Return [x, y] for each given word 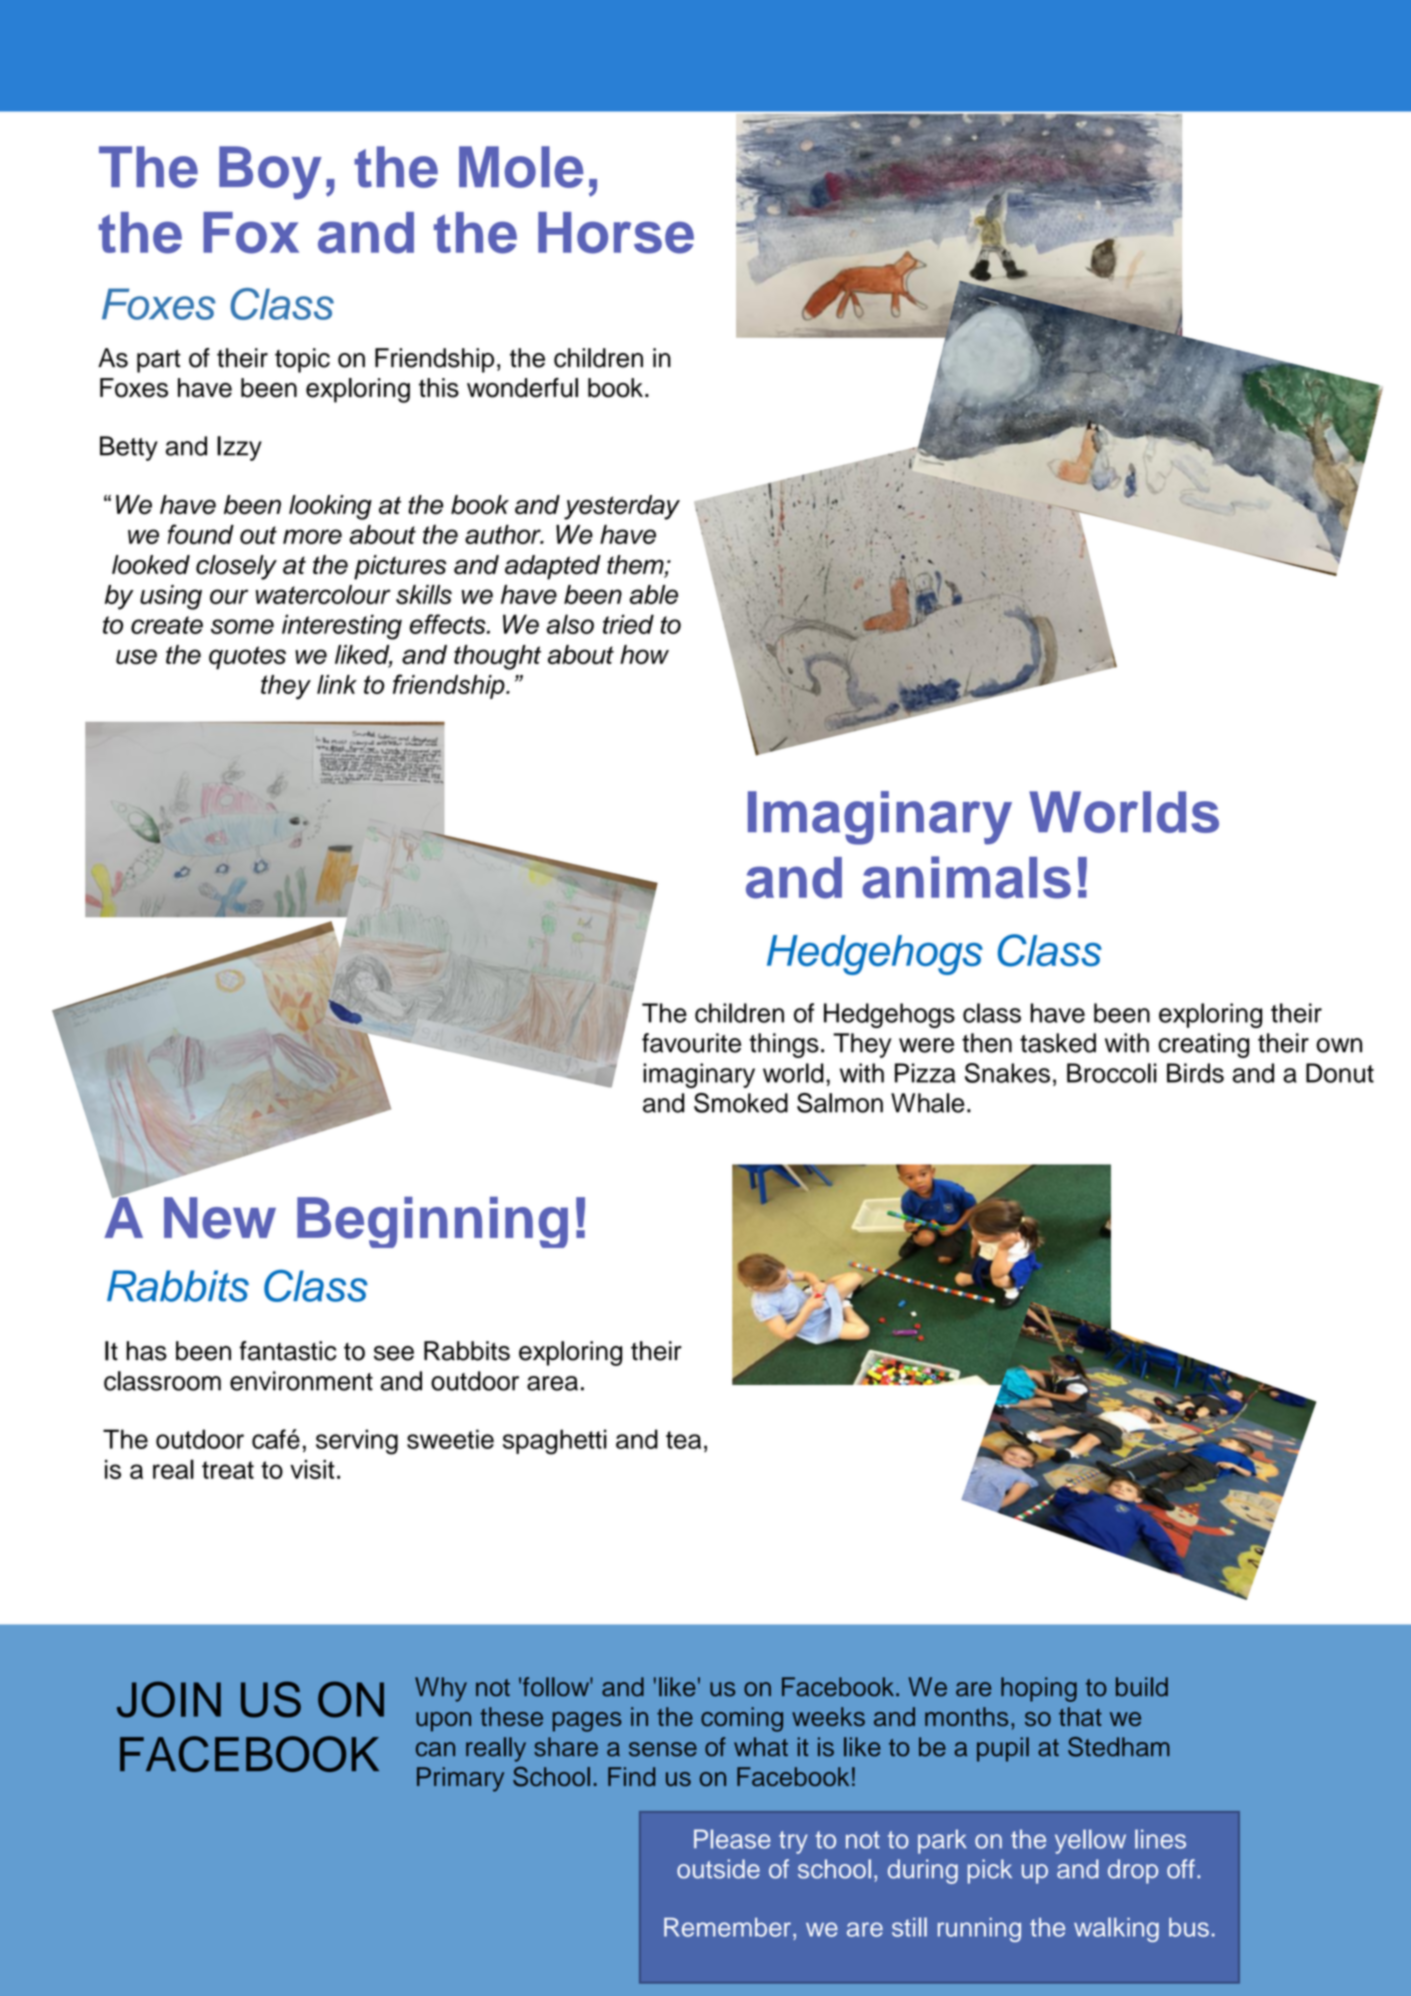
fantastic [288, 1351]
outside [718, 1869]
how [644, 654]
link [337, 684]
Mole [521, 167]
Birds [1195, 1073]
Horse [616, 233]
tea [683, 1440]
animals [966, 877]
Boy [270, 173]
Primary [460, 1779]
